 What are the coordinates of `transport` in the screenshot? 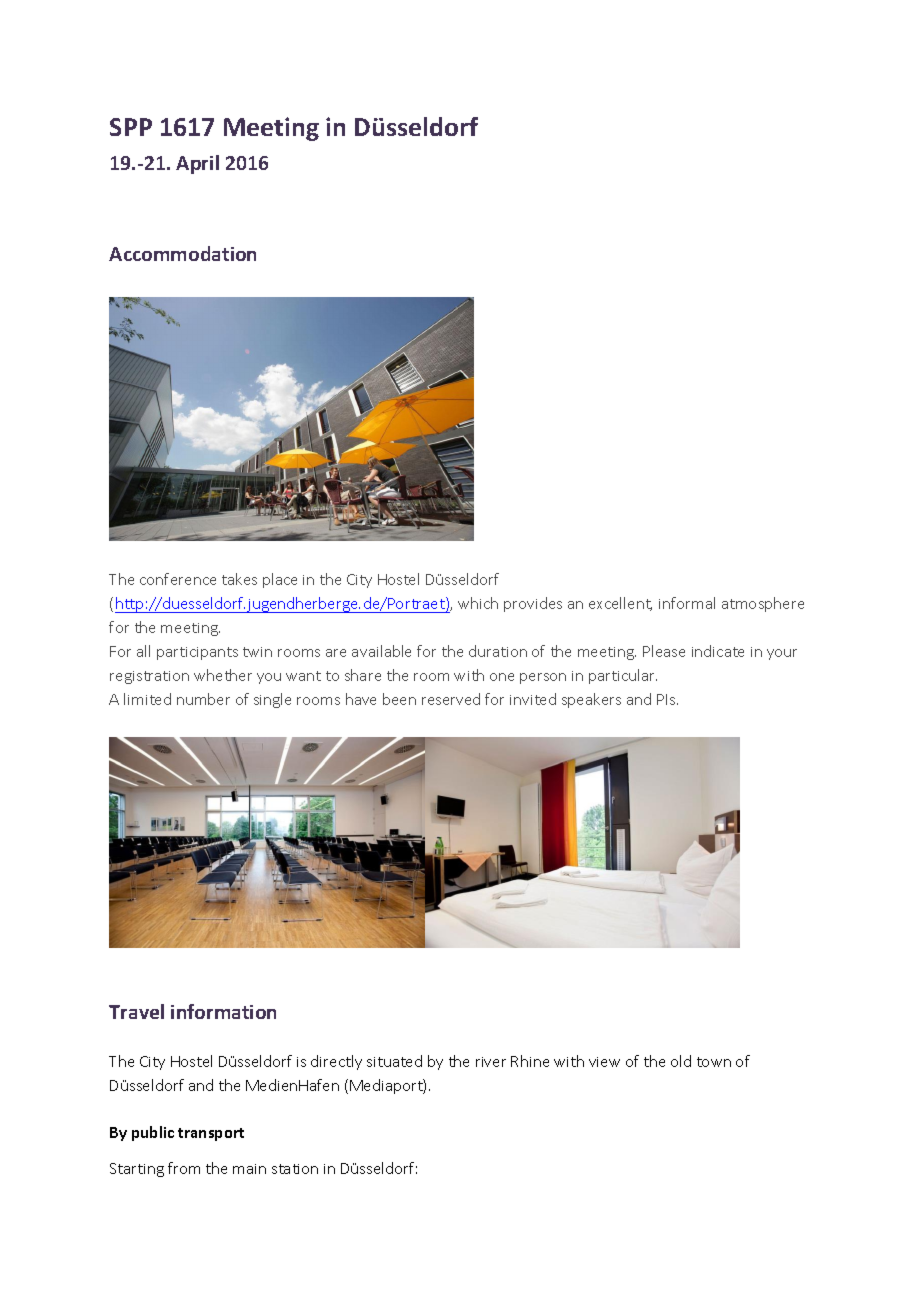 It's located at (211, 1134).
